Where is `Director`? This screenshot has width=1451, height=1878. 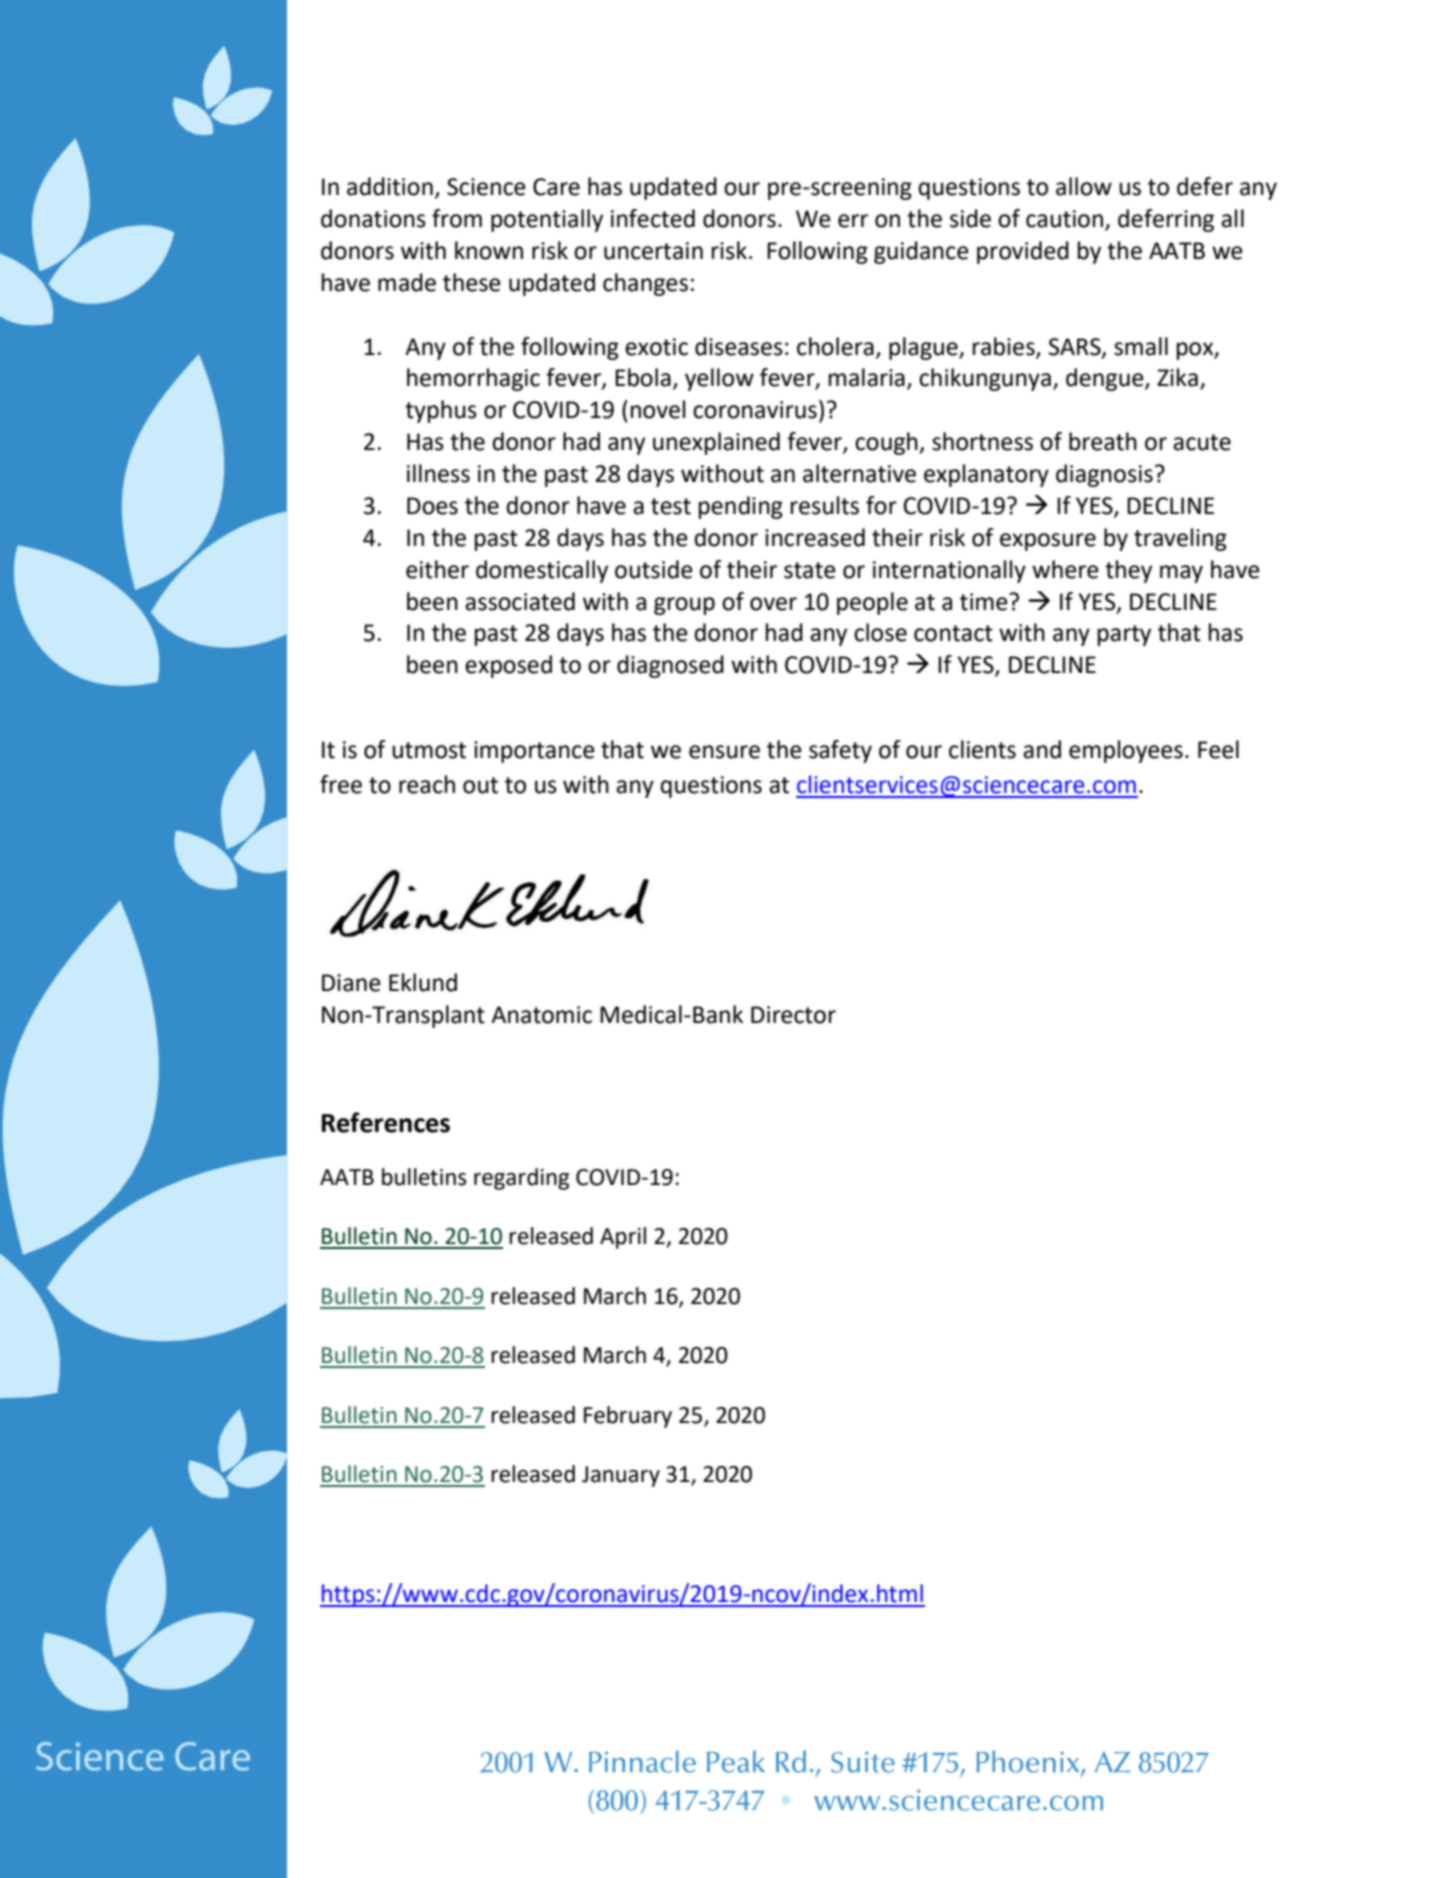
Director is located at coordinates (793, 1015).
